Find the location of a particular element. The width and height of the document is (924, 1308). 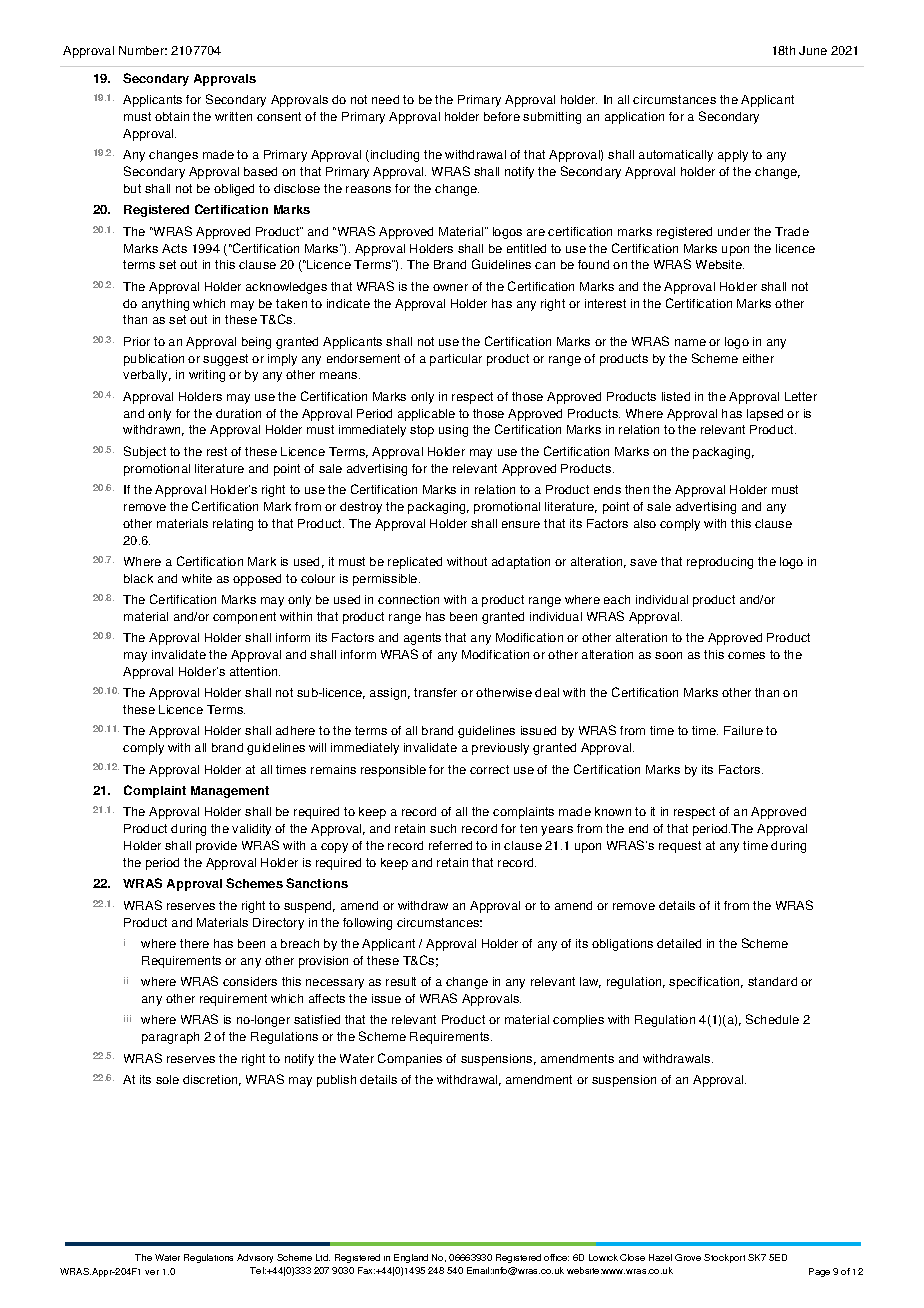

result is located at coordinates (401, 981).
